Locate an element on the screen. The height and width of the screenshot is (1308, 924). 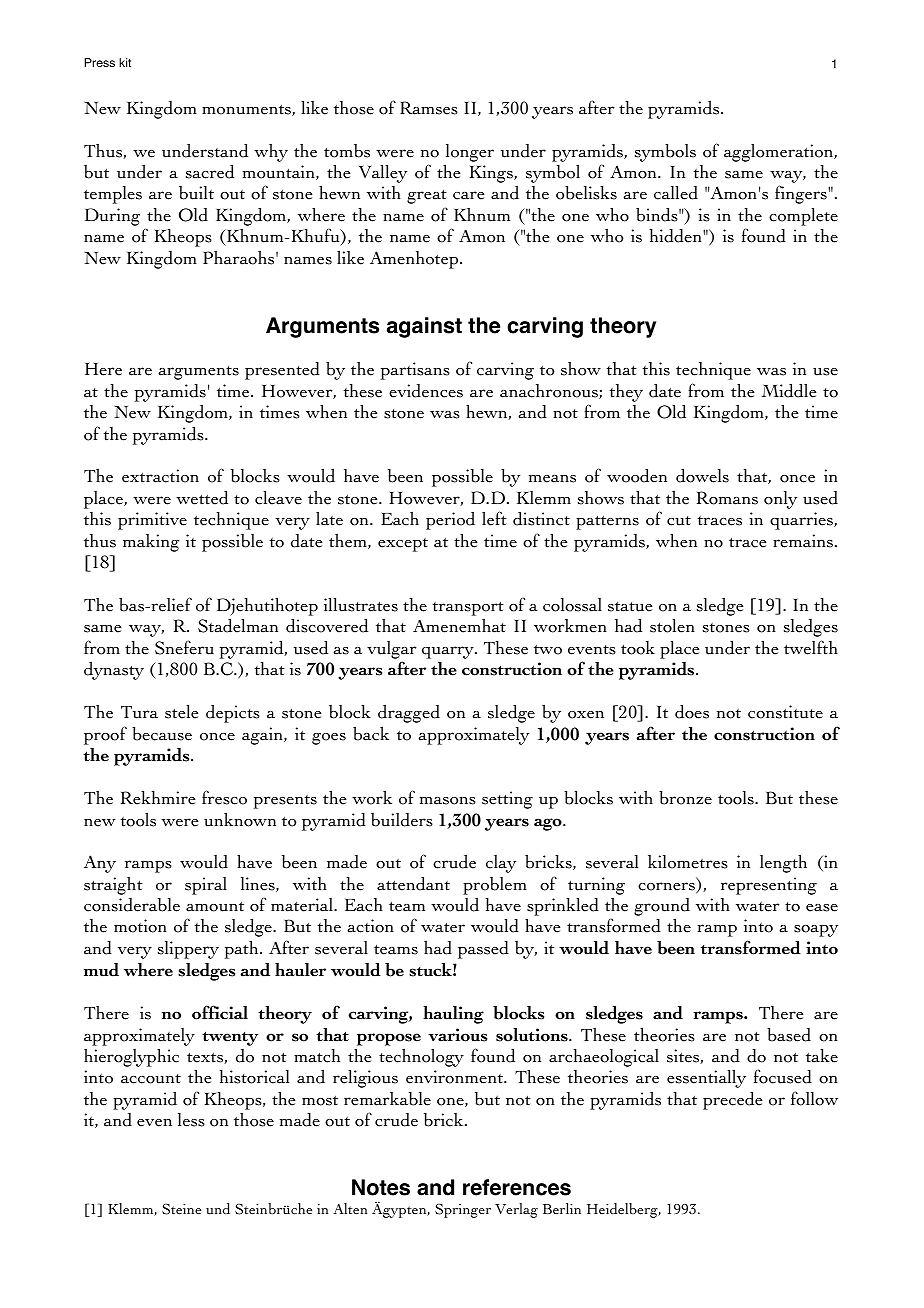
Springer is located at coordinates (463, 1211).
